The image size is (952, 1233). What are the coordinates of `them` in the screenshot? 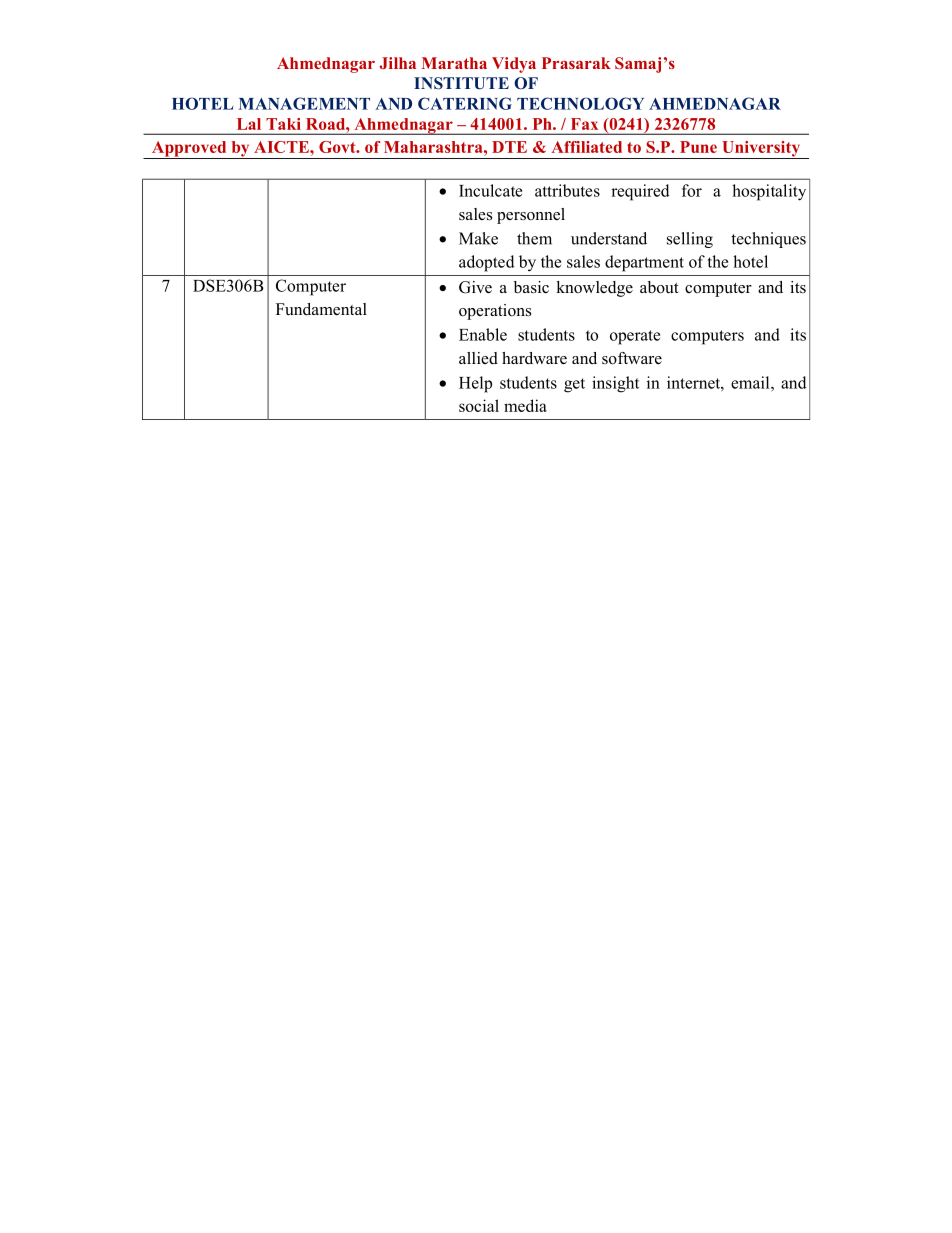 It's located at (534, 238).
